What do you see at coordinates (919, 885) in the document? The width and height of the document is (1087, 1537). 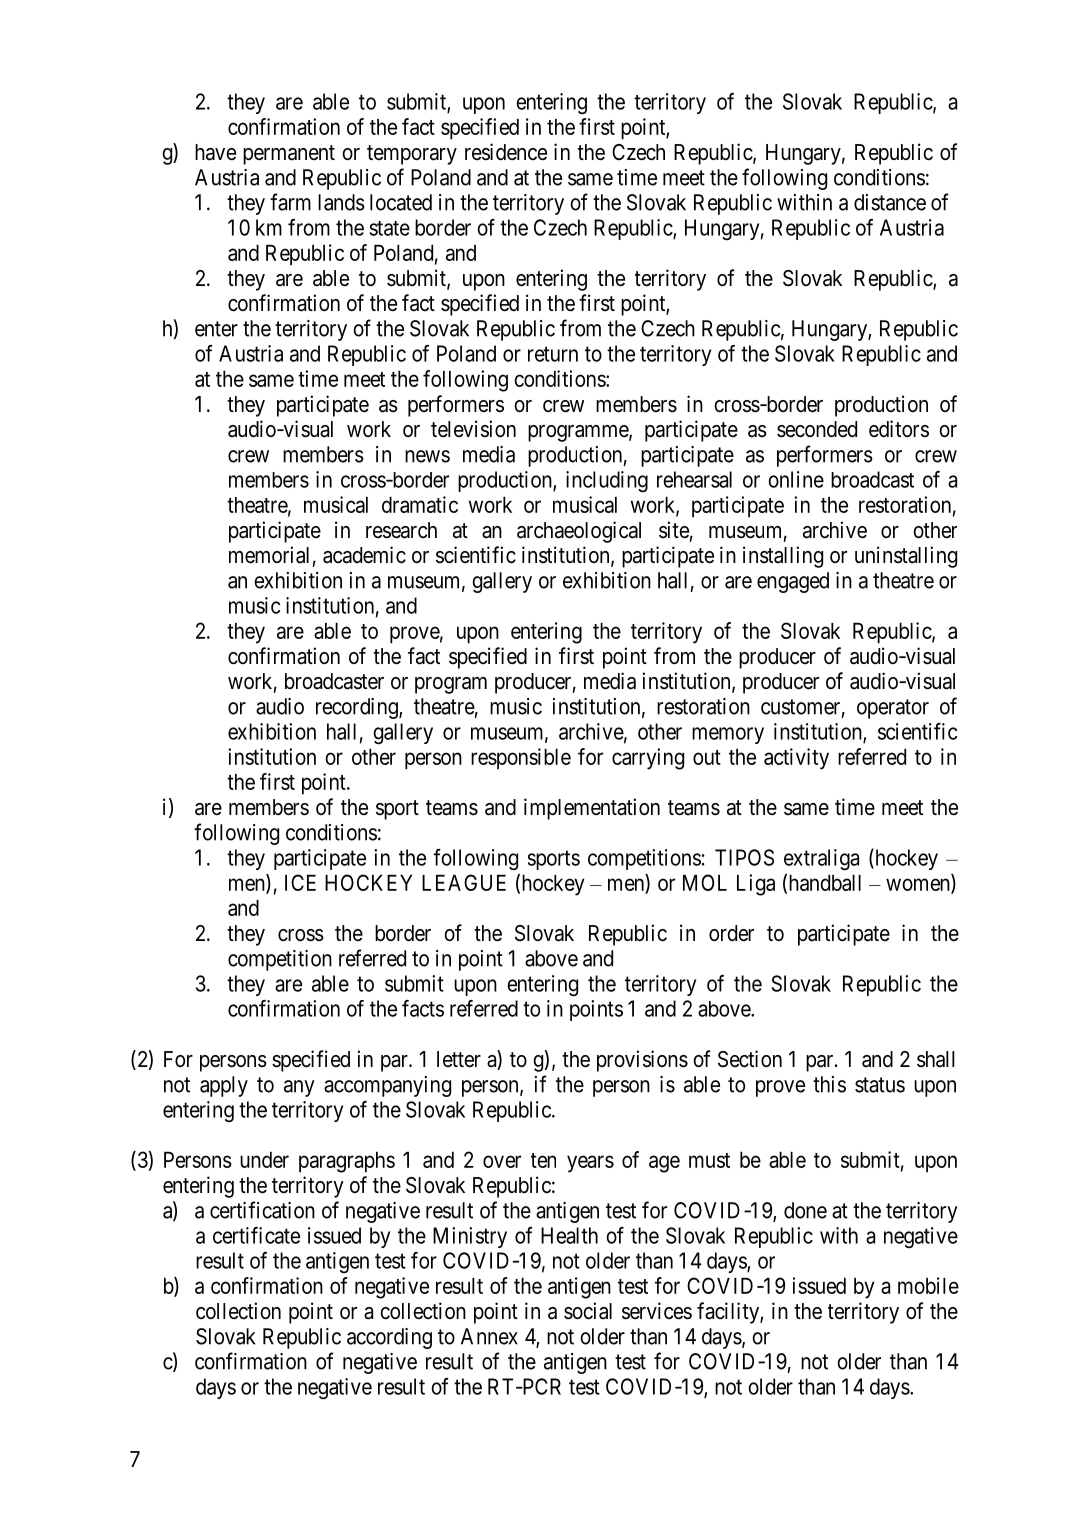 I see `women` at bounding box center [919, 885].
